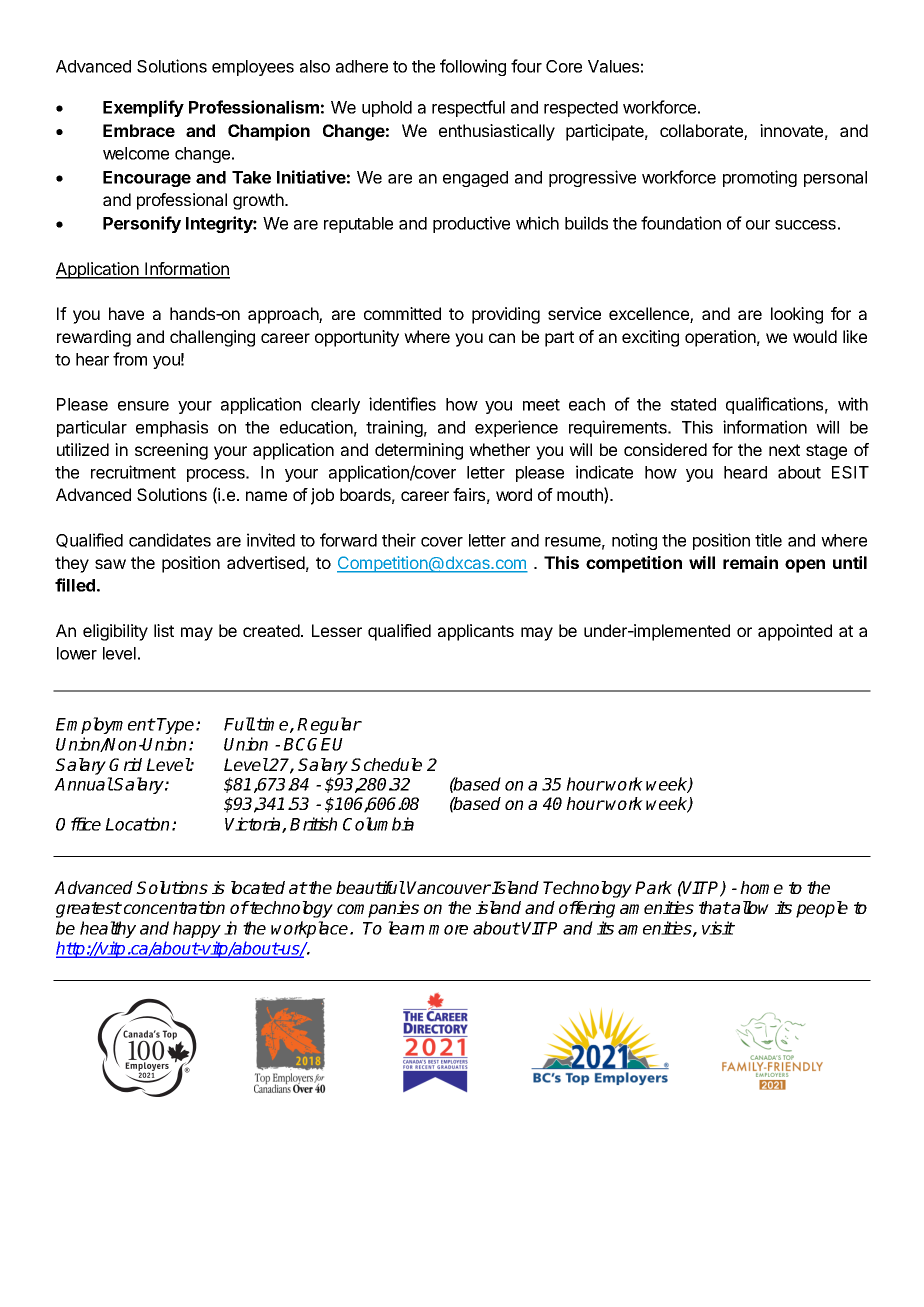 The width and height of the screenshot is (924, 1307). What do you see at coordinates (761, 887) in the screenshot?
I see `home` at bounding box center [761, 887].
